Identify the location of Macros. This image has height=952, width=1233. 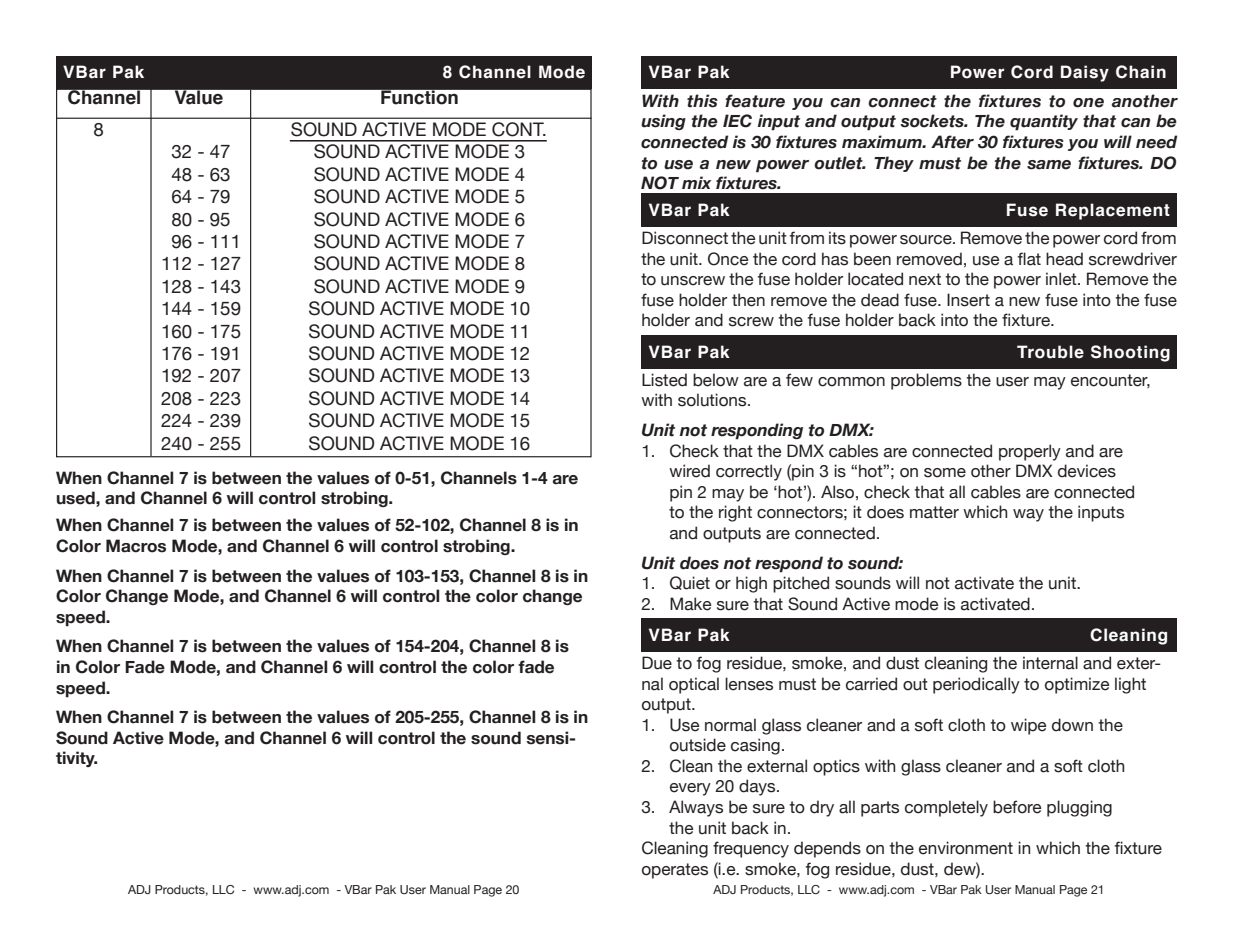
(136, 546).
